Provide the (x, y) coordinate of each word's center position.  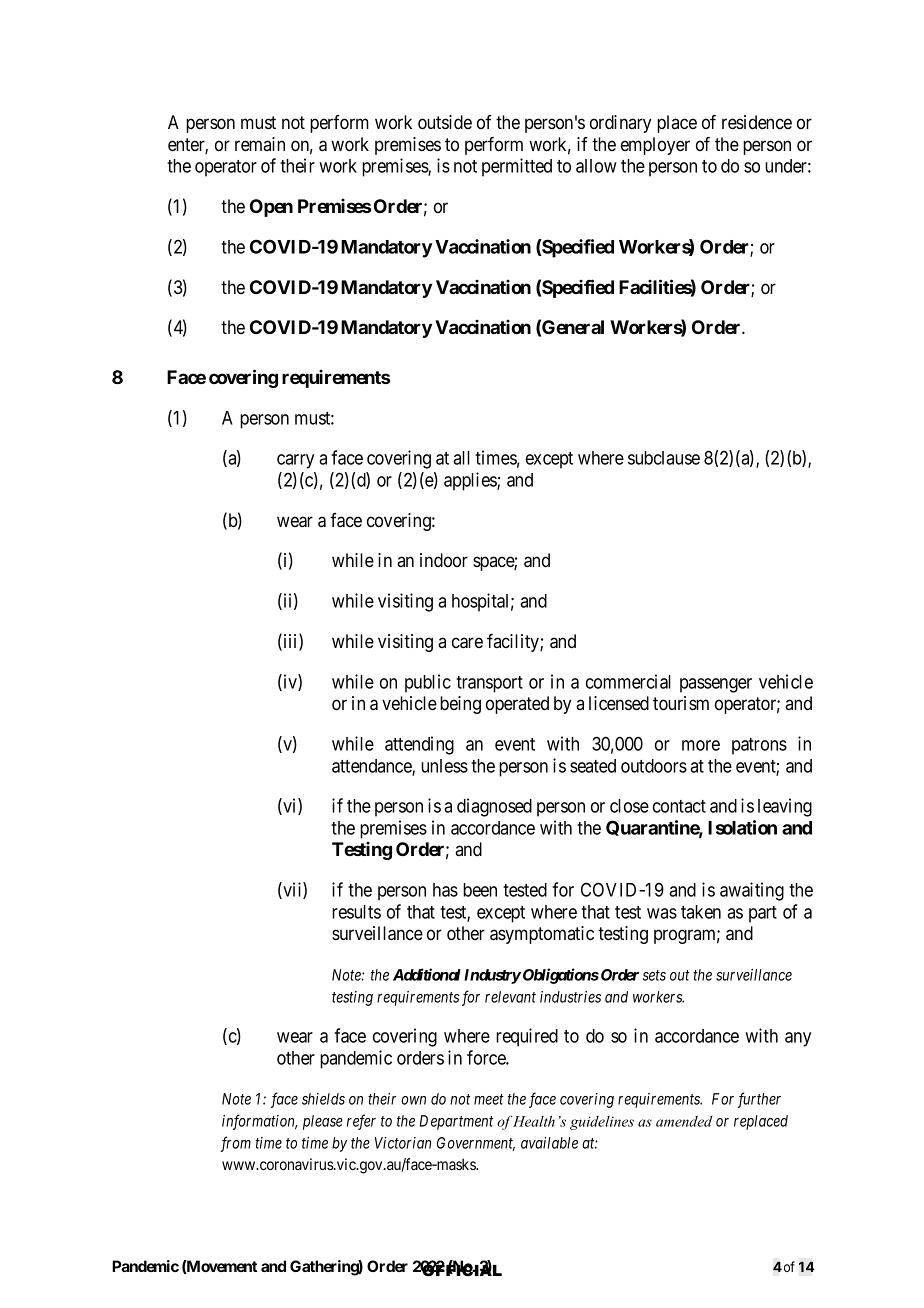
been (480, 890)
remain (260, 144)
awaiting (752, 891)
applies (471, 481)
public (428, 683)
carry (295, 461)
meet (489, 1099)
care (467, 643)
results (356, 912)
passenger (716, 685)
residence (757, 122)
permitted (517, 167)
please (323, 1122)
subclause (664, 458)
